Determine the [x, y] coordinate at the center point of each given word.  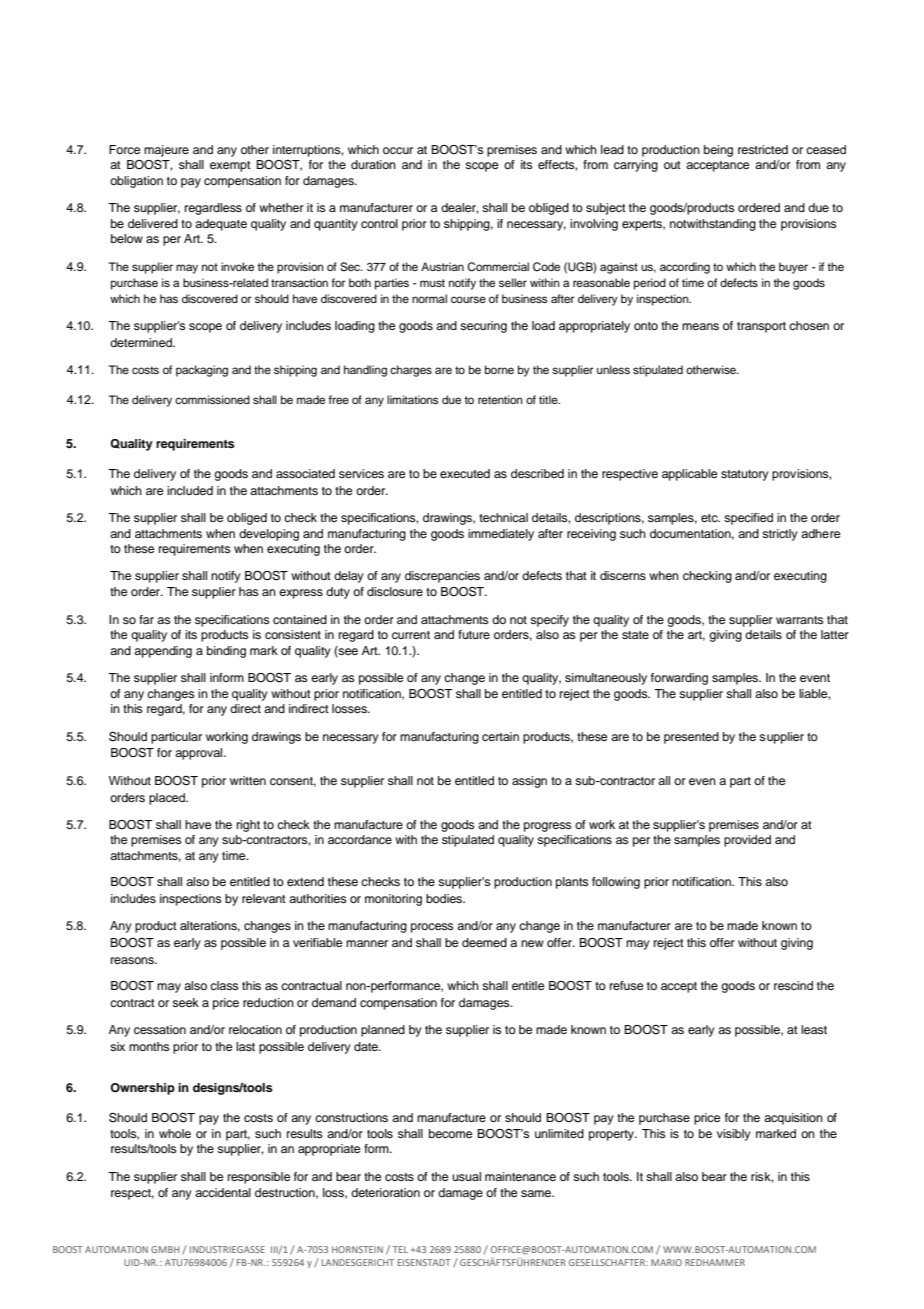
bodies [445, 898]
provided [747, 841]
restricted [763, 149]
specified [748, 519]
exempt [230, 166]
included [190, 490]
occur [398, 150]
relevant [264, 898]
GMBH [165, 1249]
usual [466, 1176]
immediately [501, 535]
